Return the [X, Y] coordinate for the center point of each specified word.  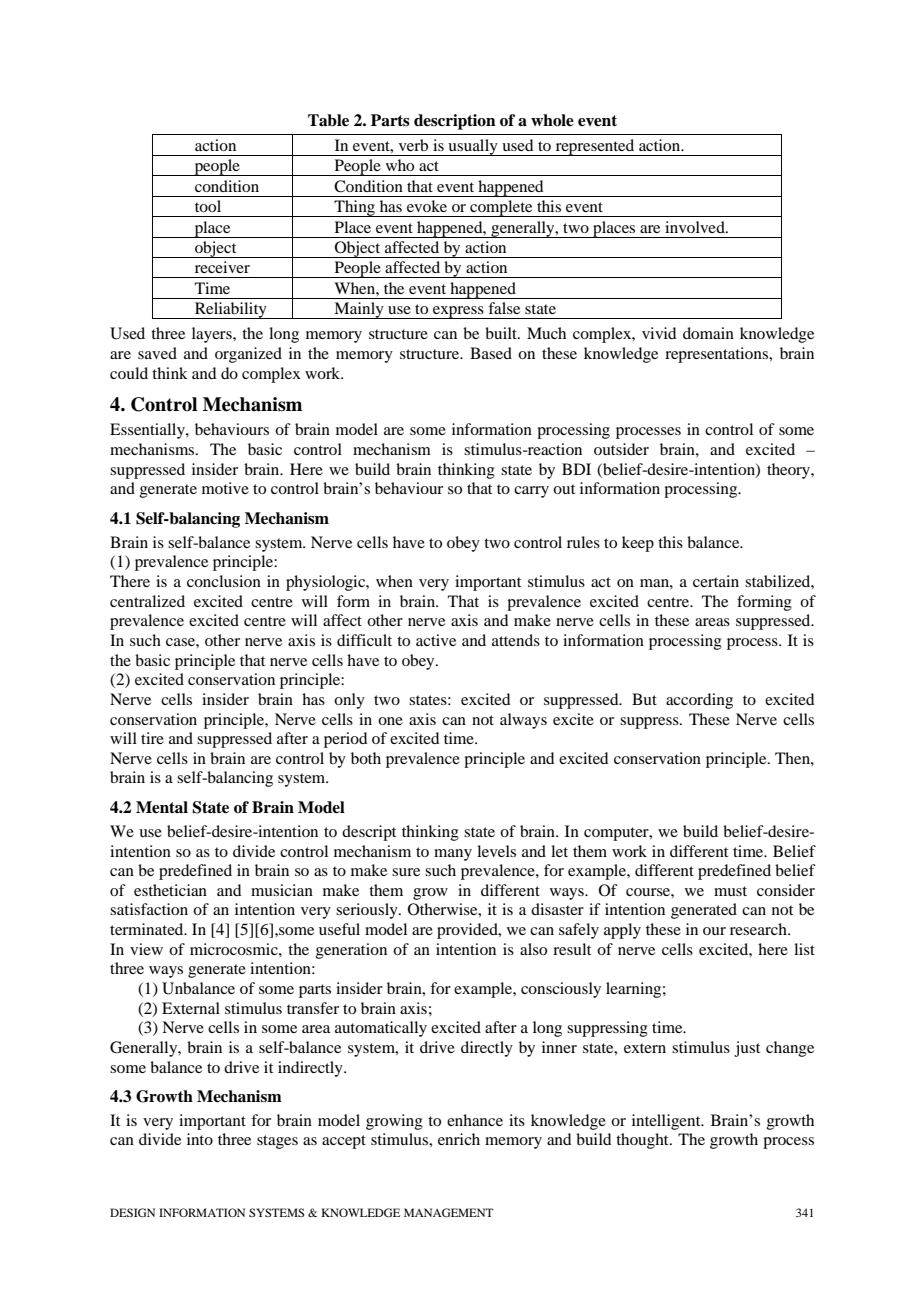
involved [696, 227]
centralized [147, 601]
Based [491, 353]
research [759, 929]
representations [718, 355]
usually [473, 147]
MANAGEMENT [448, 1212]
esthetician [170, 890]
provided [468, 931]
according [699, 701]
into [200, 1139]
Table [328, 120]
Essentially [148, 431]
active [436, 640]
